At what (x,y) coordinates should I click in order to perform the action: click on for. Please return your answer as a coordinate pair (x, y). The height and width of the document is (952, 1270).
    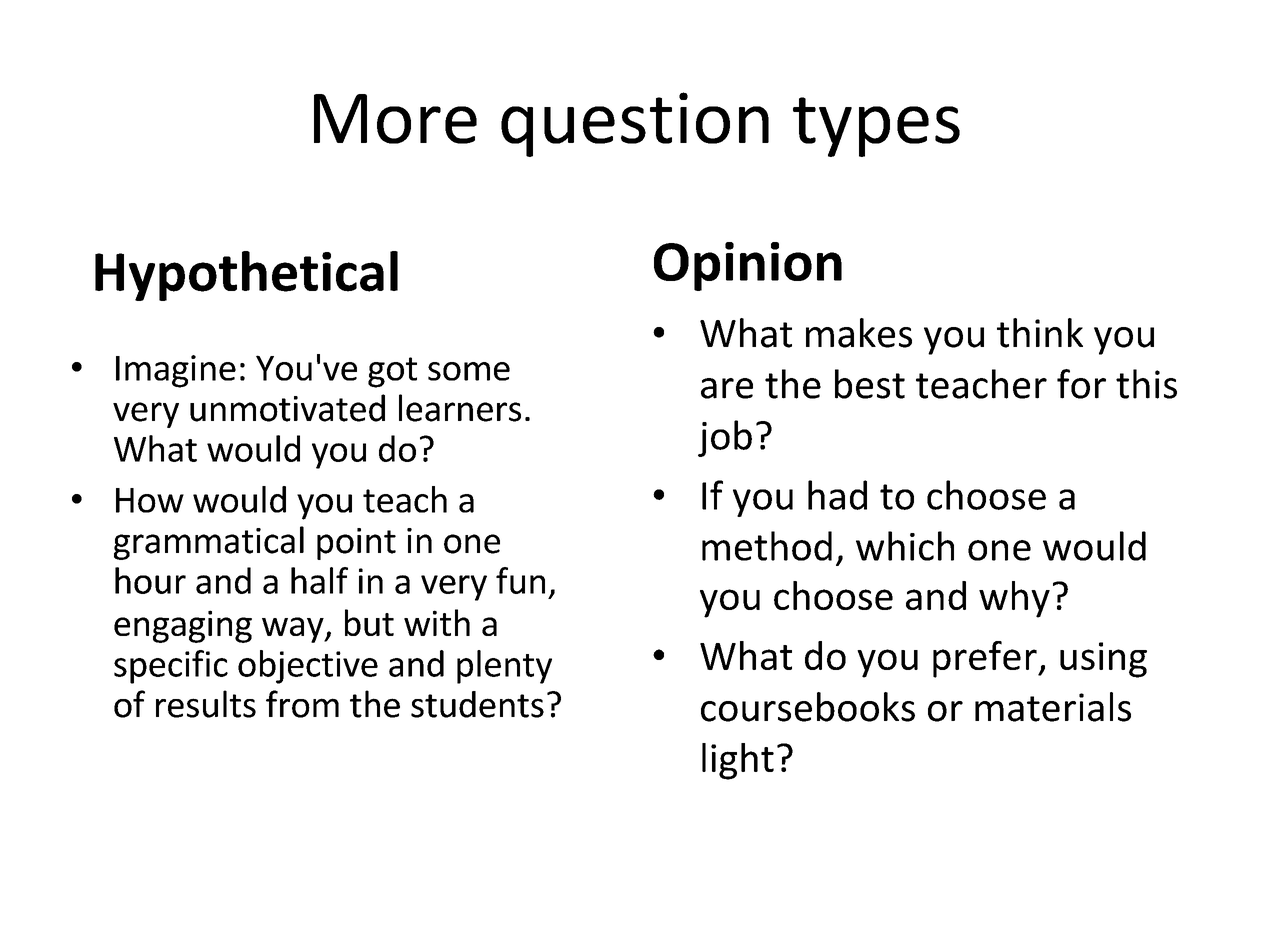
    Looking at the image, I should click on (1081, 384).
